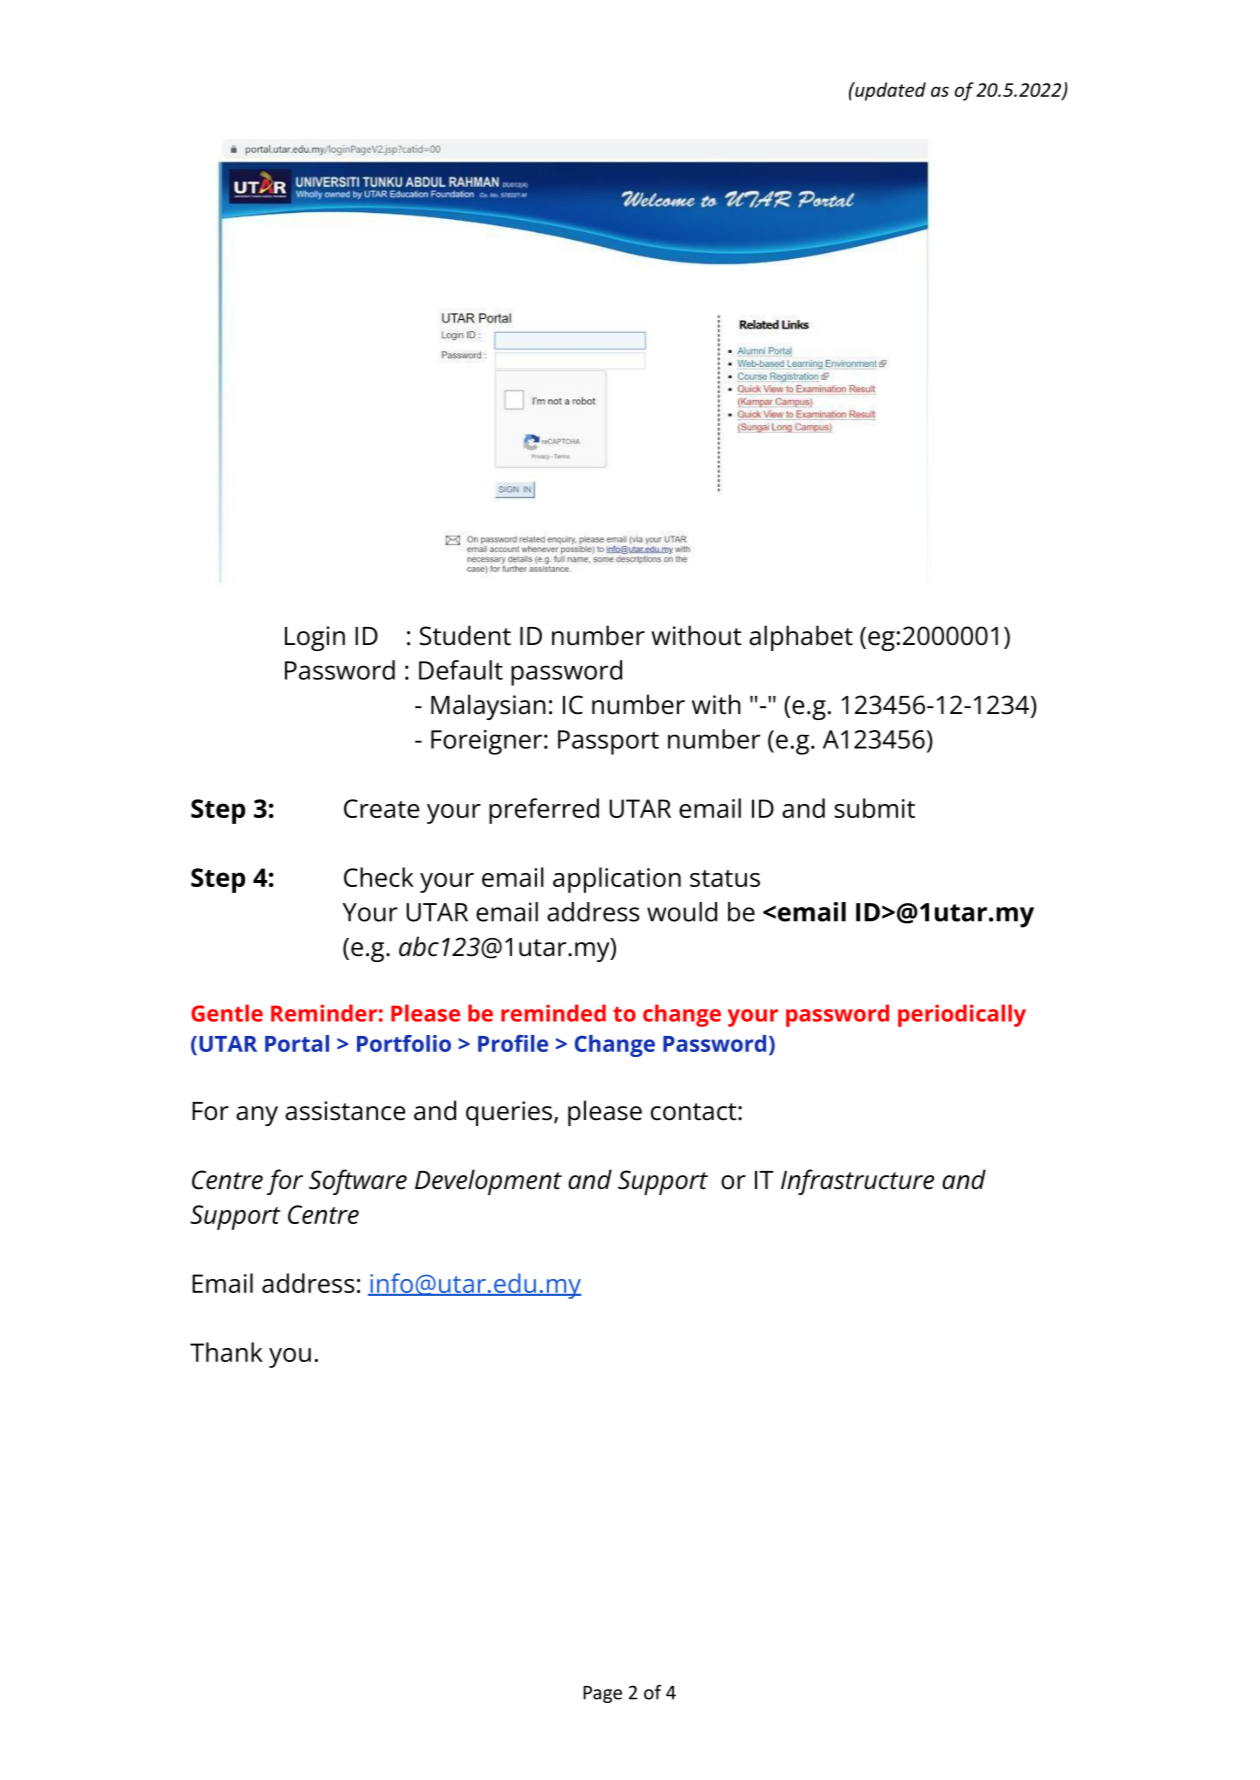 The image size is (1260, 1780). Describe the element at coordinates (617, 880) in the page. I see `application` at that location.
